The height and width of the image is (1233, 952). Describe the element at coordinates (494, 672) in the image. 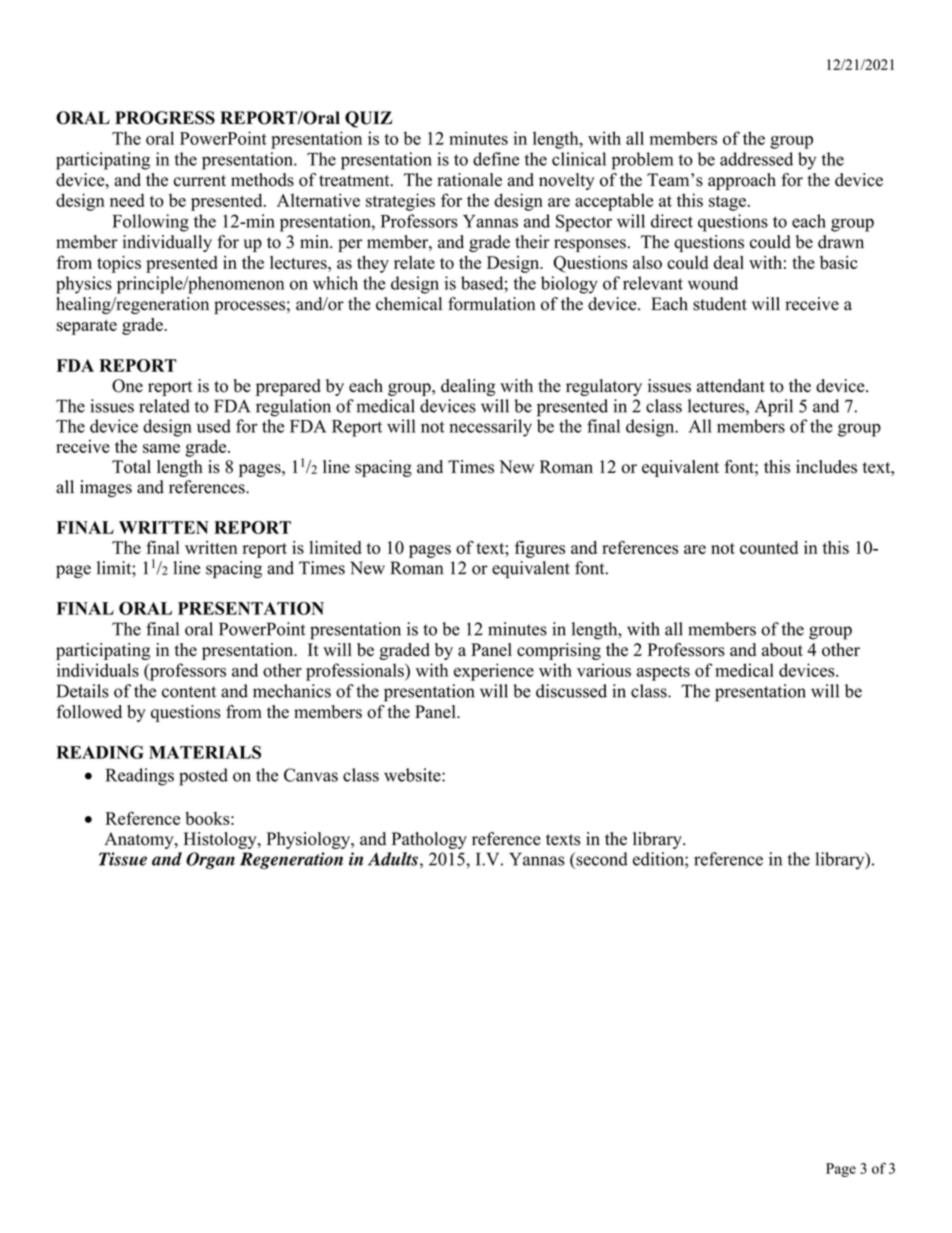

I see `experience` at that location.
